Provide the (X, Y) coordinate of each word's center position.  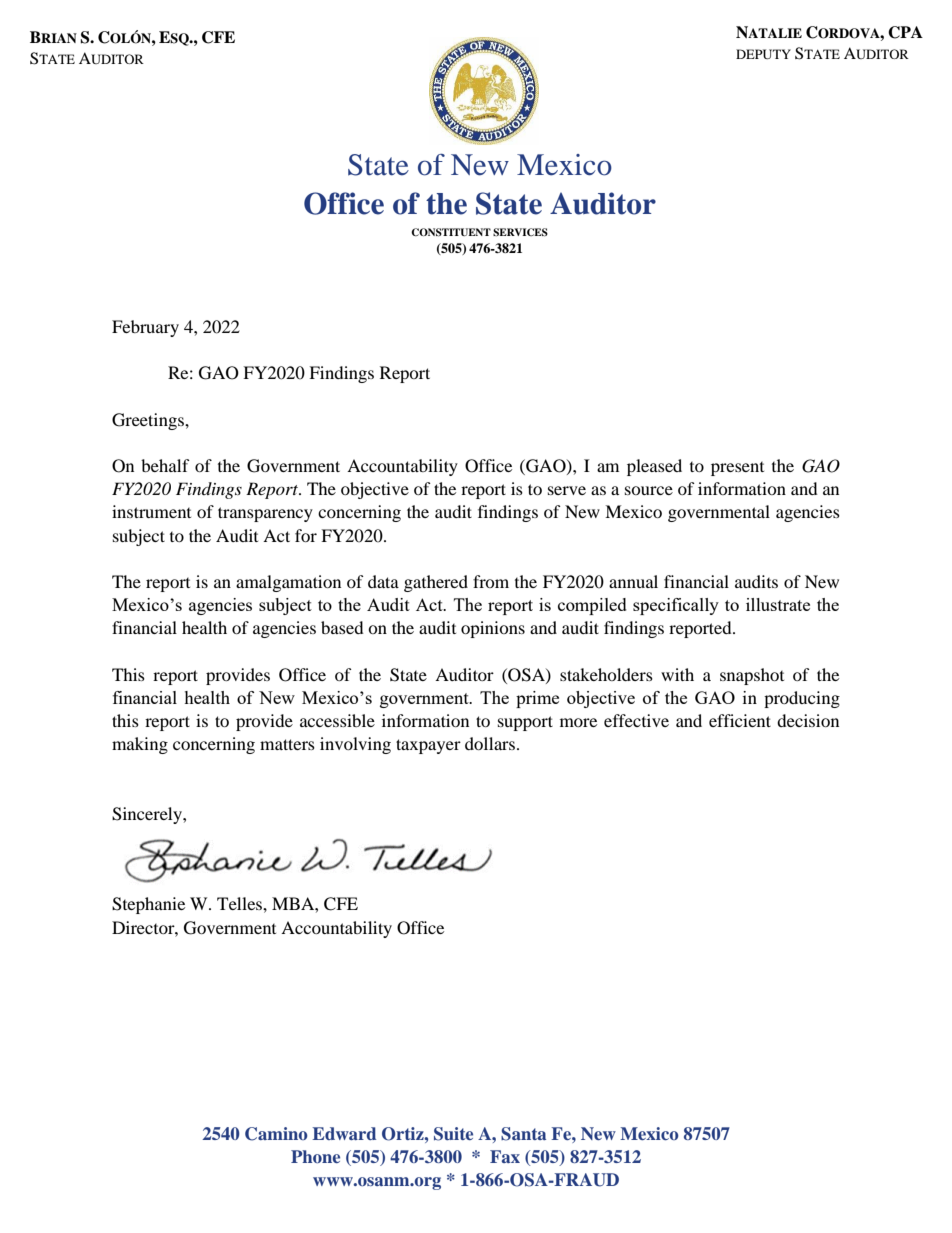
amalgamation (288, 583)
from (491, 581)
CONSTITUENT (451, 232)
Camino (276, 1134)
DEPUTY (763, 54)
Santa (523, 1134)
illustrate (778, 604)
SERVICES (520, 232)
